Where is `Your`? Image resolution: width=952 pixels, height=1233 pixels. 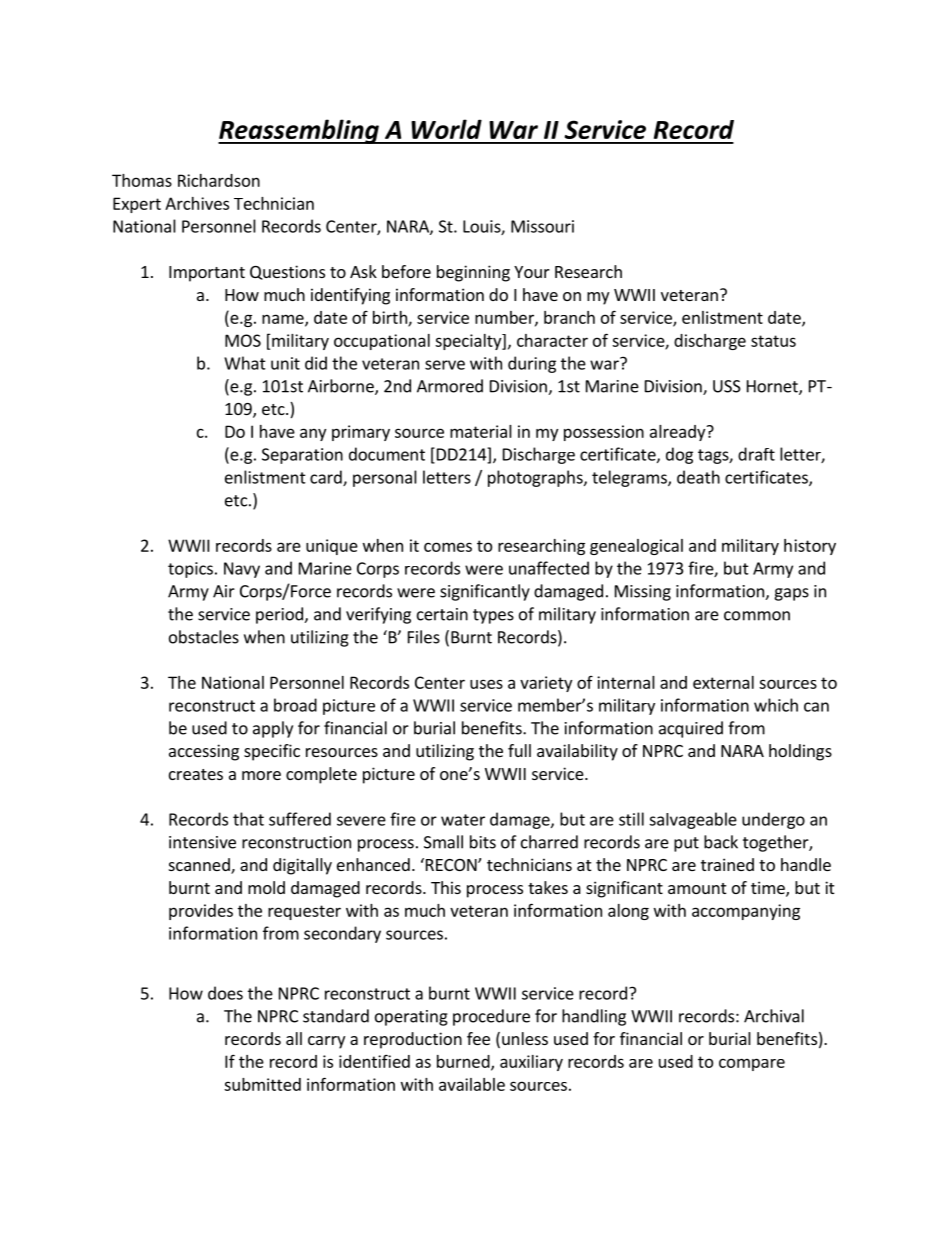 Your is located at coordinates (532, 272).
